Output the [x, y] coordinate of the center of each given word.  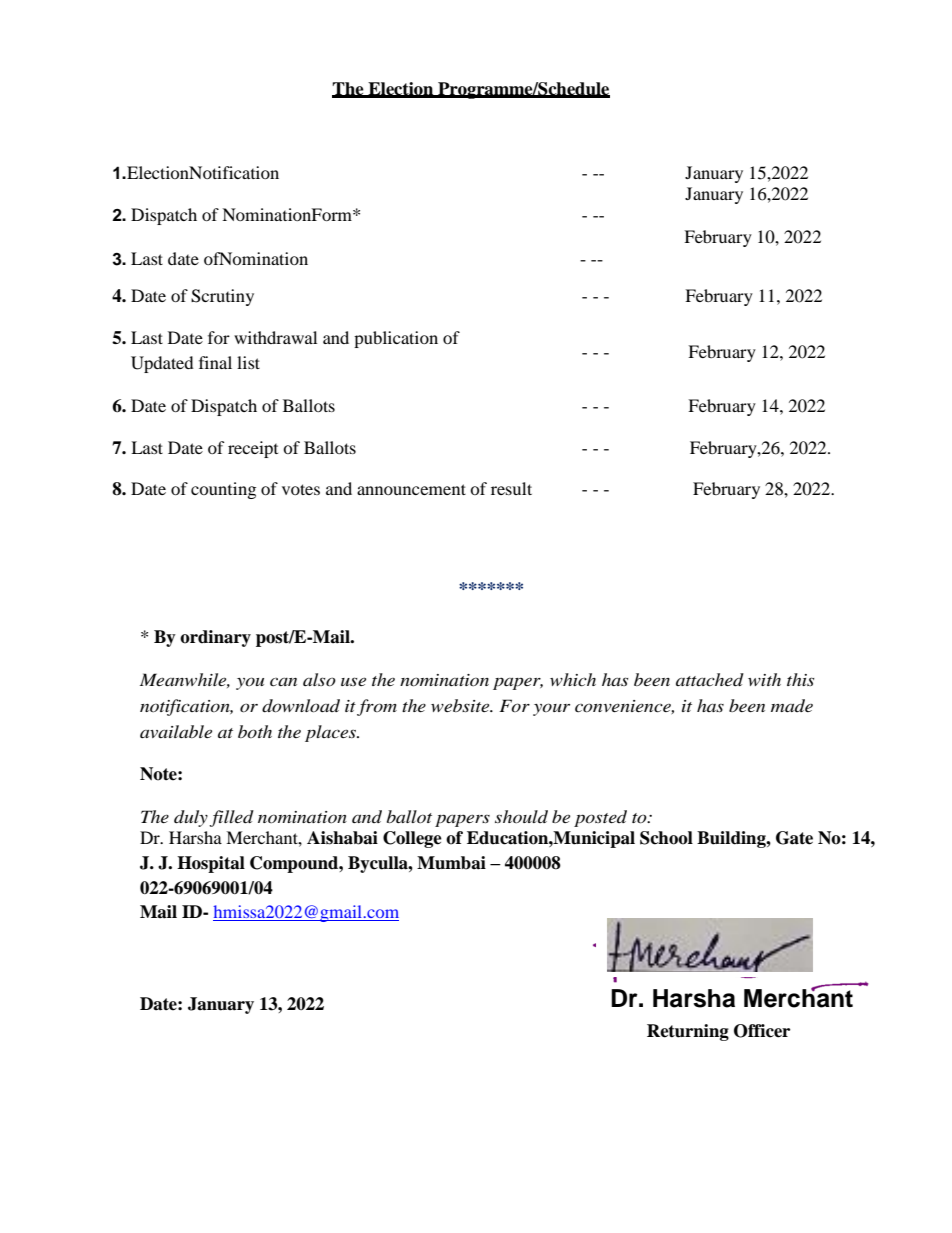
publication [396, 339]
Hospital [211, 864]
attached [710, 680]
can [283, 682]
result [511, 488]
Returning [688, 1032]
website [461, 705]
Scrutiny [222, 297]
